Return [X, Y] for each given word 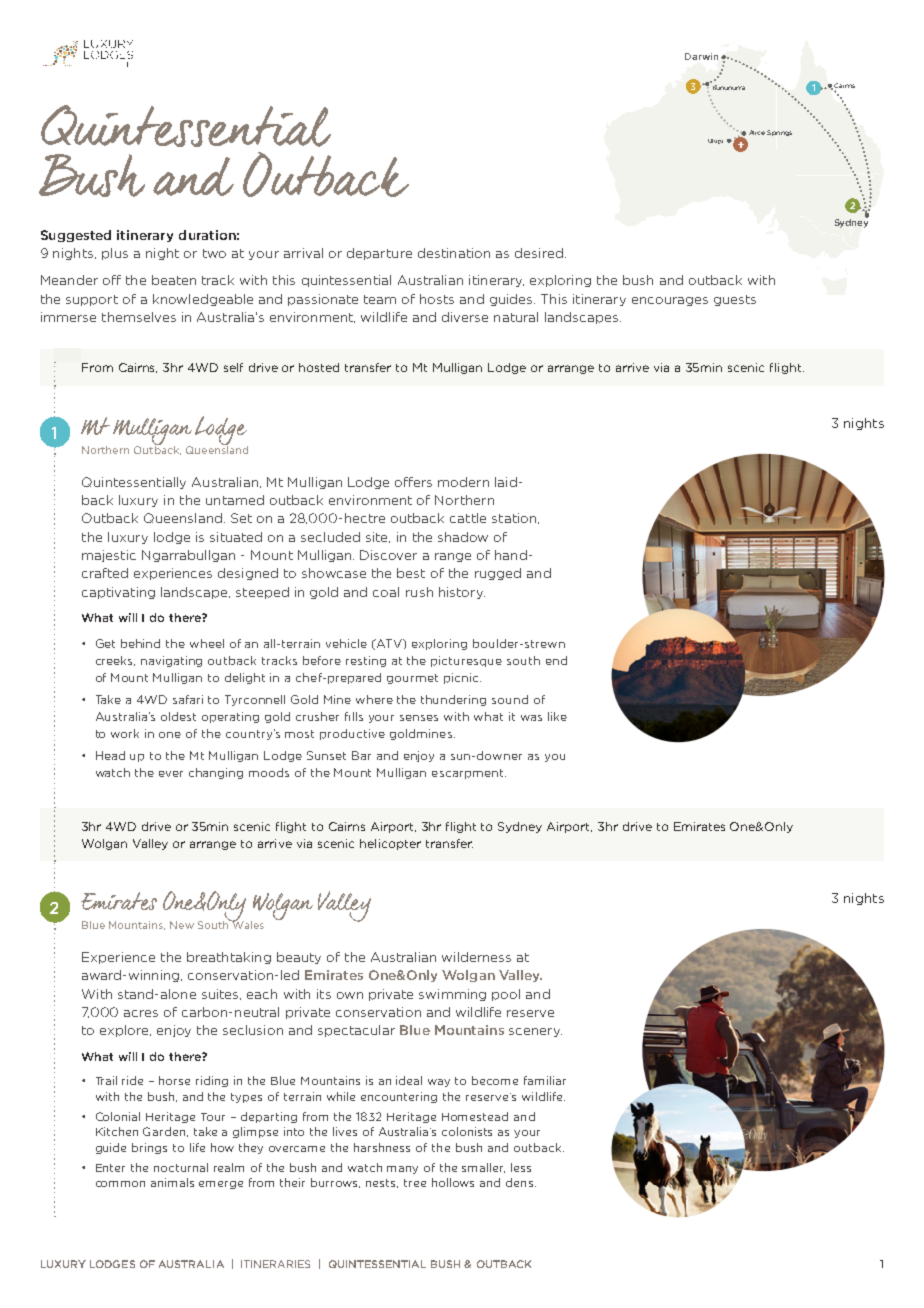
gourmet [412, 679]
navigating [171, 661]
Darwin [701, 56]
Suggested [76, 236]
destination [454, 253]
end [556, 660]
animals [172, 1182]
